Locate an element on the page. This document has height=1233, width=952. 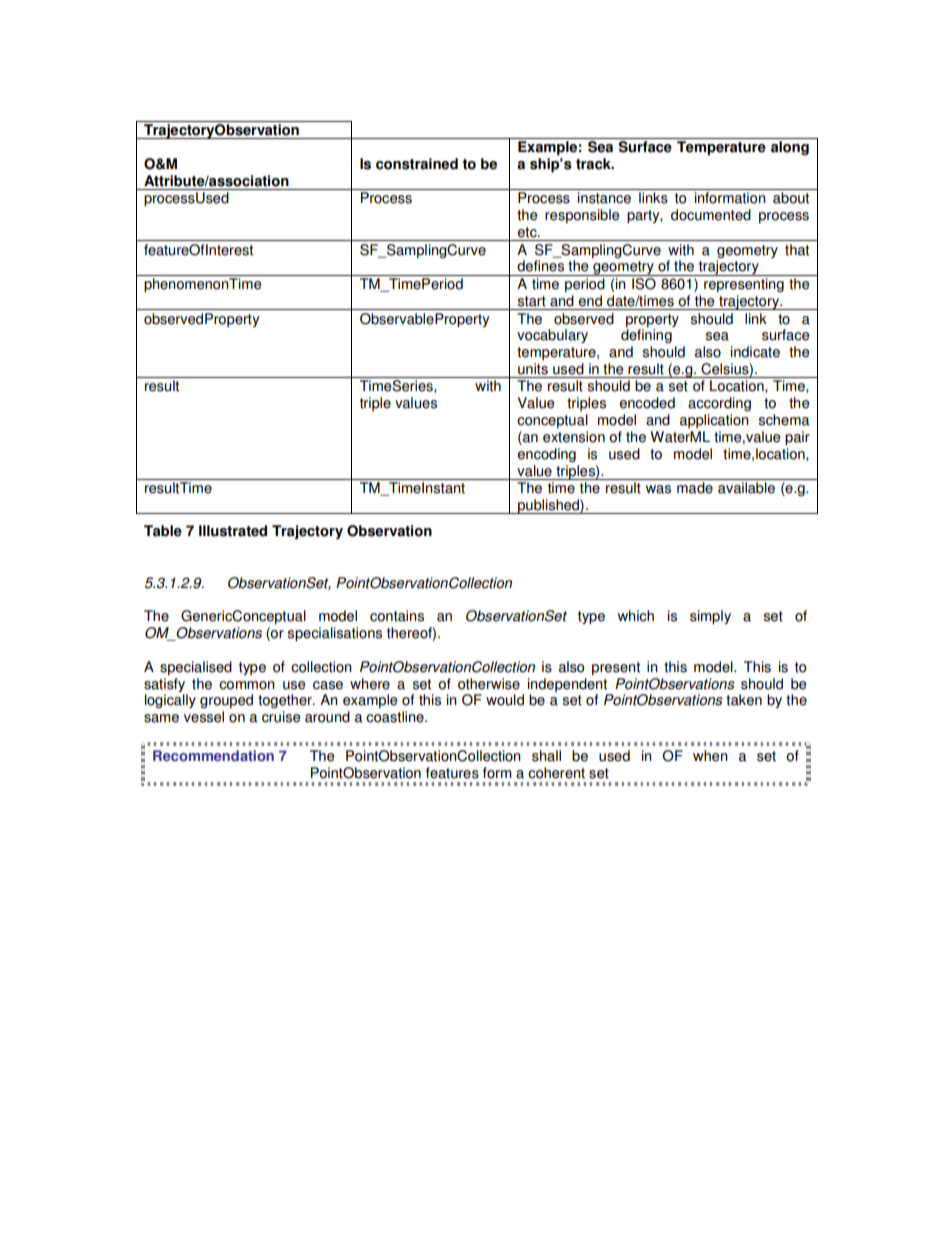
along is located at coordinates (790, 148).
